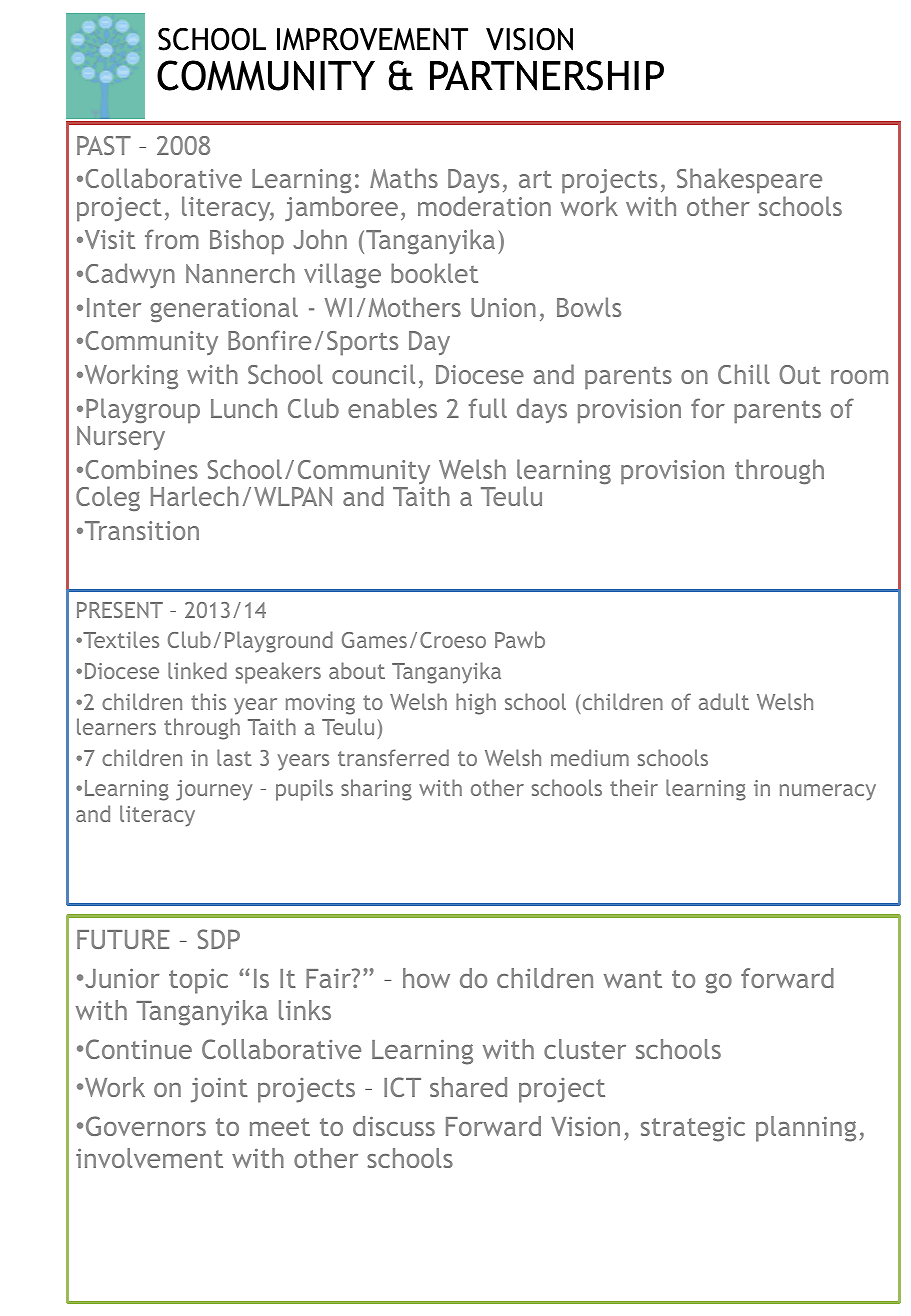 This screenshot has height=1316, width=911. What do you see at coordinates (219, 1090) in the screenshot?
I see `joint` at bounding box center [219, 1090].
